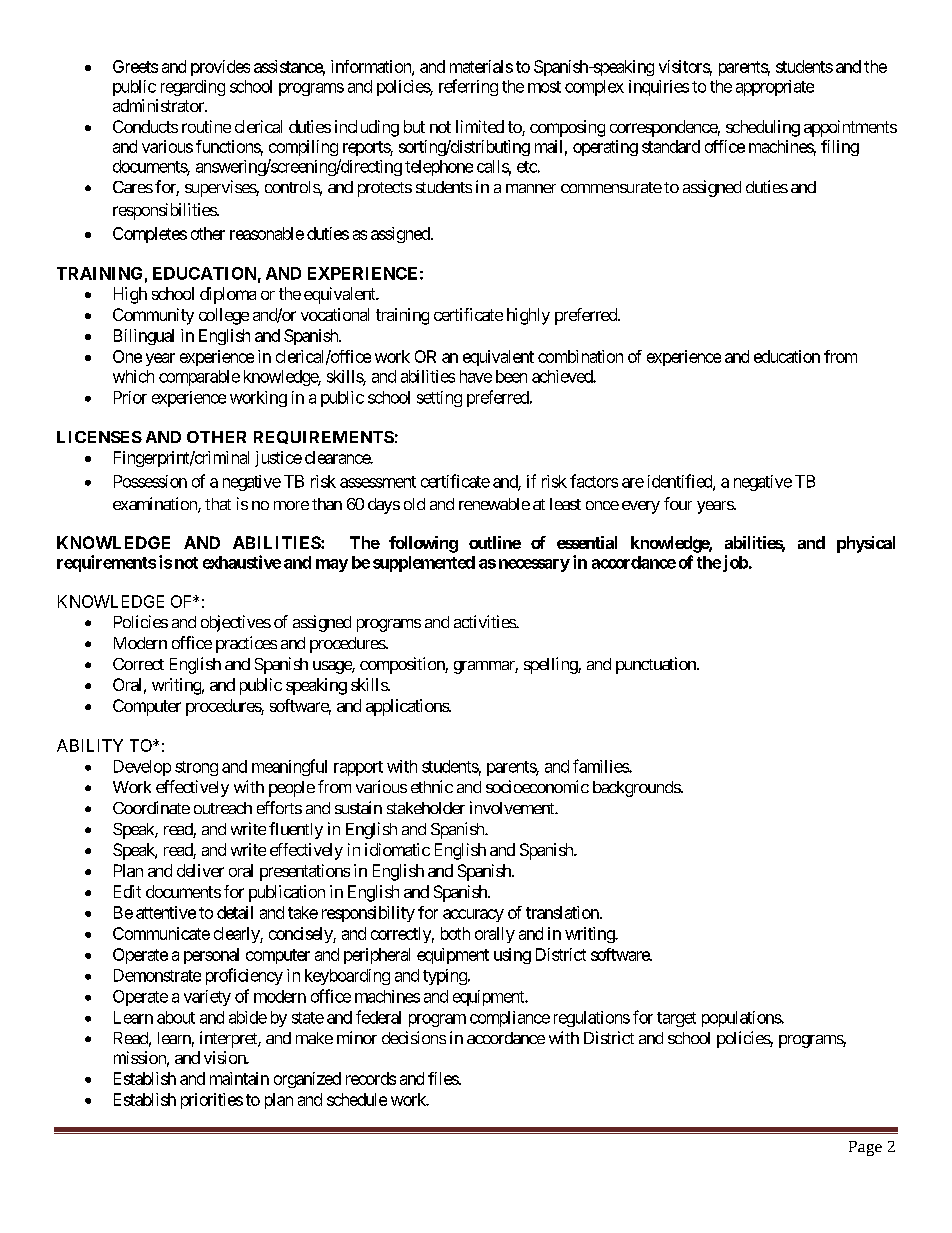  Describe the element at coordinates (432, 786) in the document. I see `ethnic` at that location.
